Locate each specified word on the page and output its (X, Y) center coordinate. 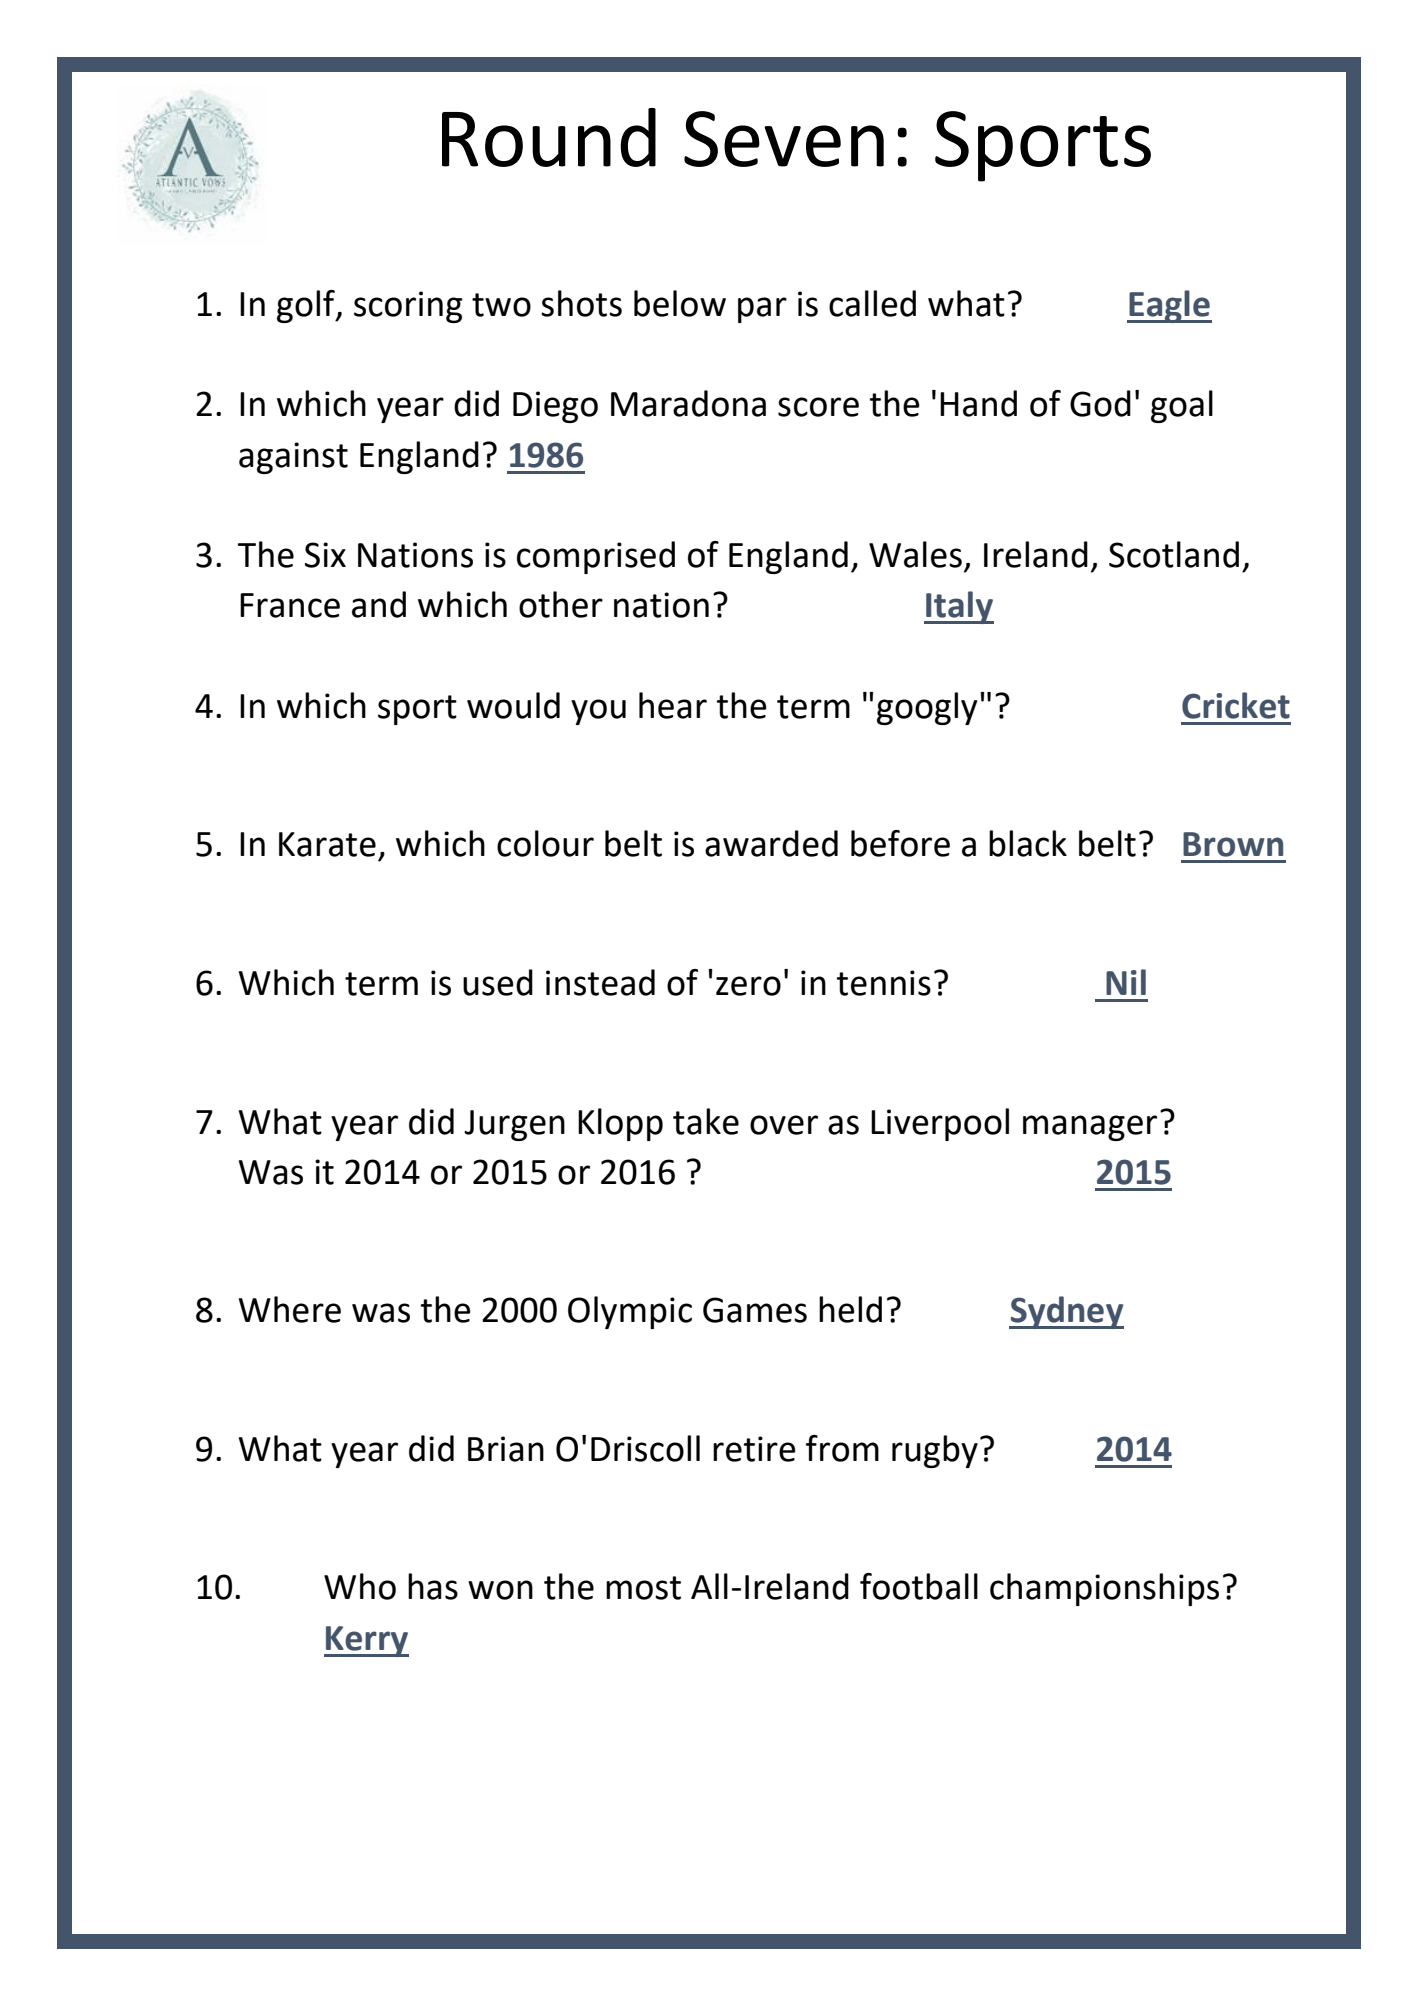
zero (748, 986)
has (433, 1586)
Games (755, 1310)
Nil (1126, 982)
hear (673, 705)
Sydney (1066, 1312)
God (1100, 403)
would (513, 705)
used (498, 982)
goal (1182, 406)
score (818, 407)
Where (290, 1309)
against (293, 458)
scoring (408, 307)
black (1028, 843)
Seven (784, 139)
